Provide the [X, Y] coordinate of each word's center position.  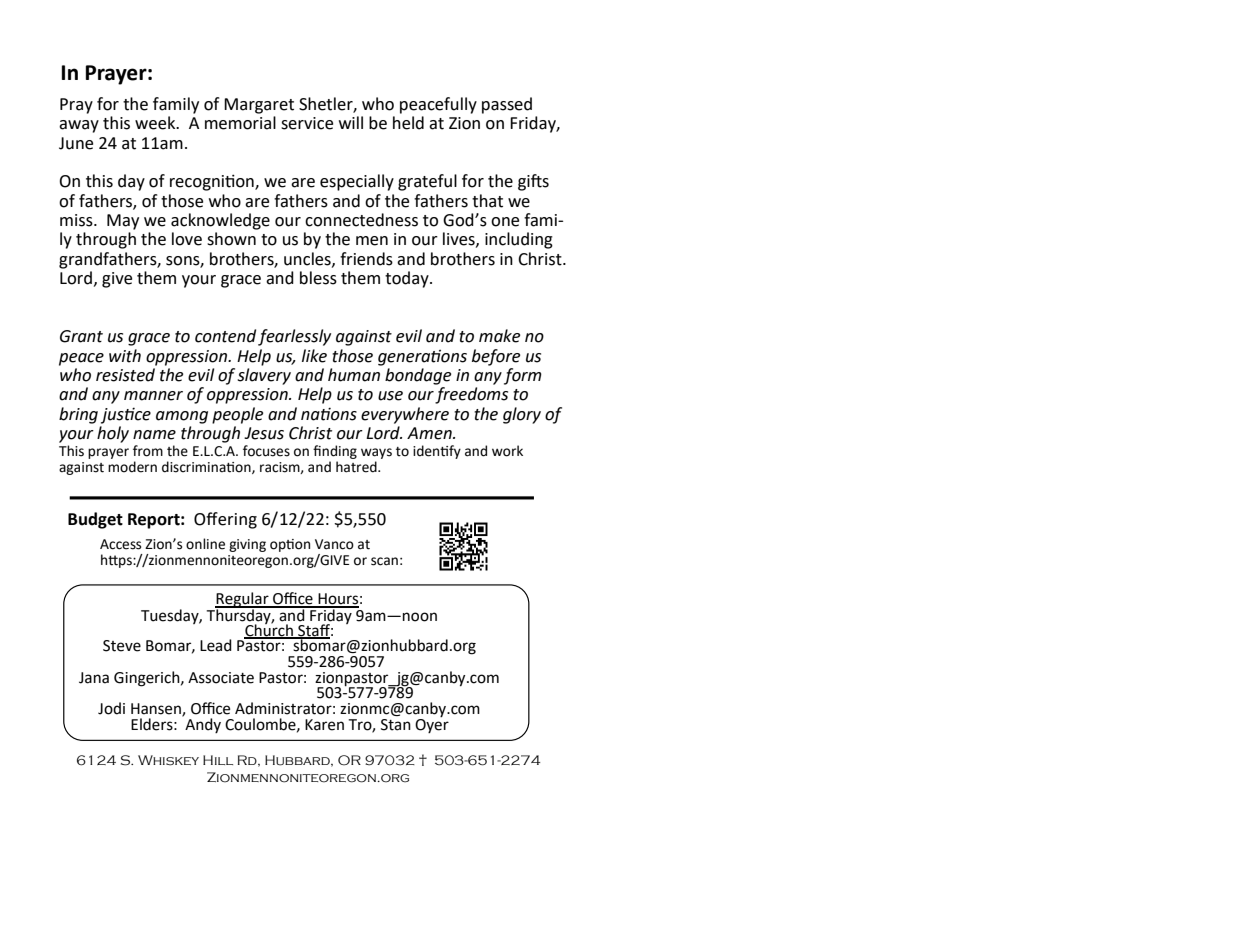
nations [329, 414]
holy [113, 434]
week [156, 123]
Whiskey [168, 760]
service [307, 123]
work [507, 451]
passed [507, 105]
